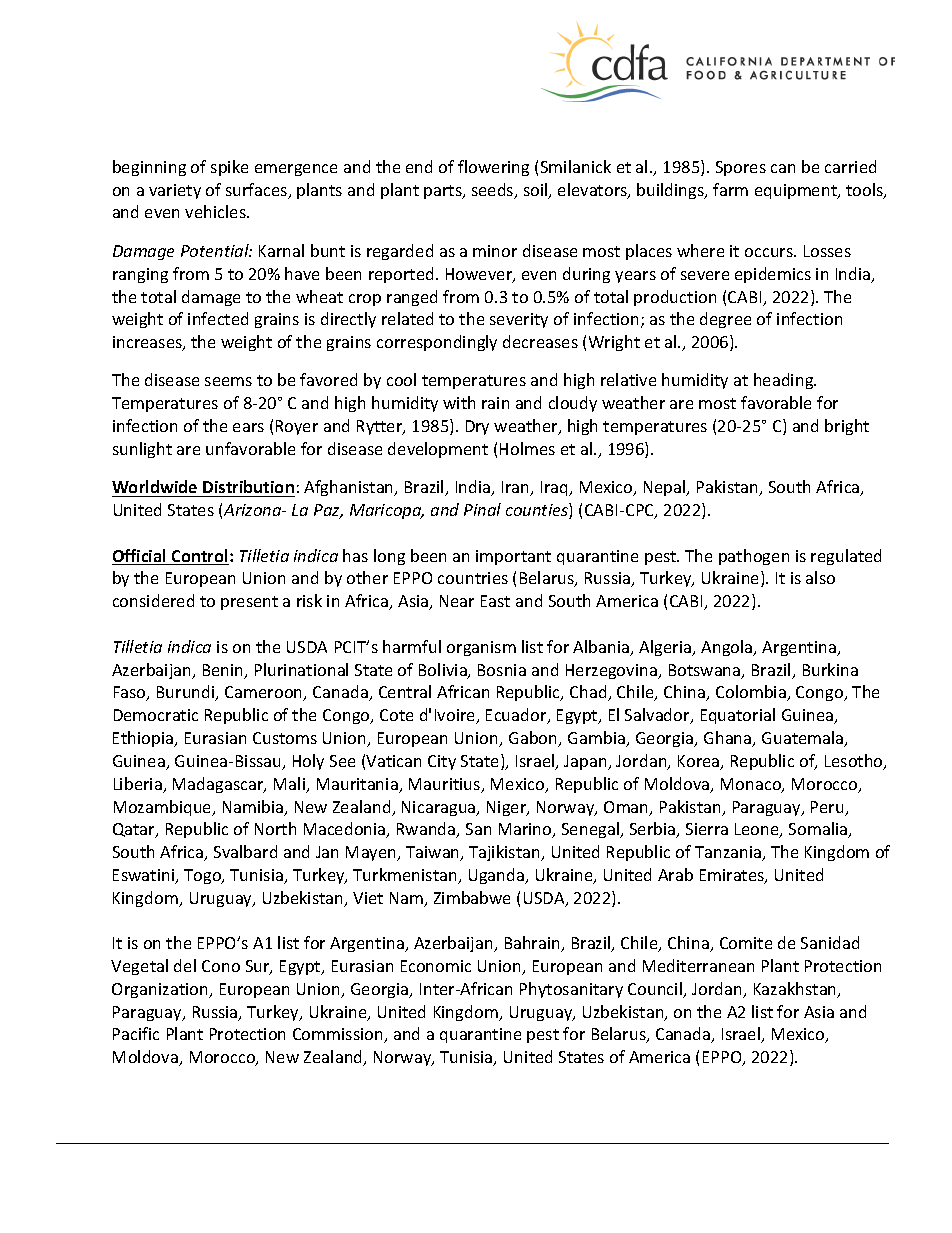 The width and height of the image is (952, 1233). I want to click on Ecuador, so click(517, 716).
